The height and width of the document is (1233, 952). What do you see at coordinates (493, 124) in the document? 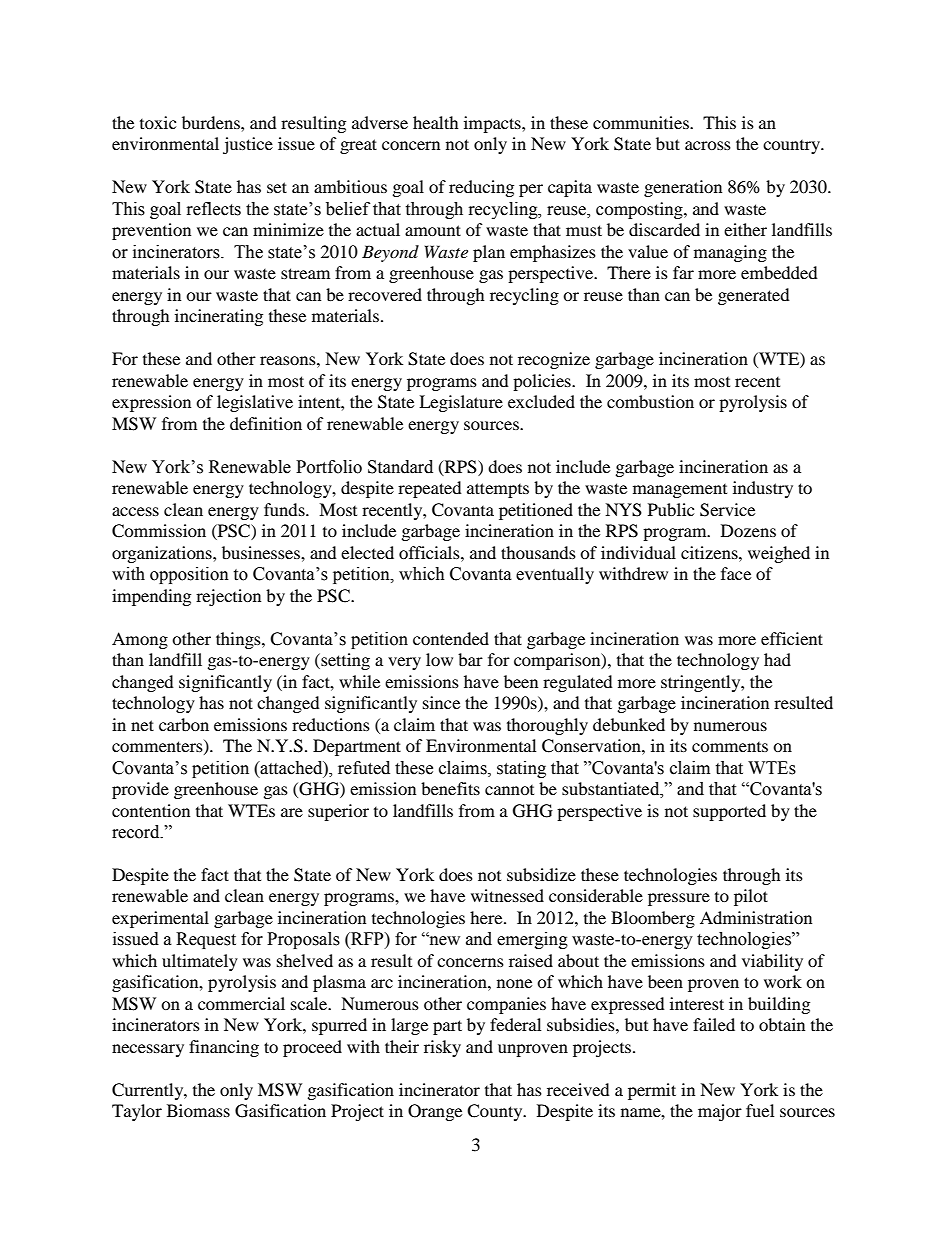
I see `impacts` at bounding box center [493, 124].
